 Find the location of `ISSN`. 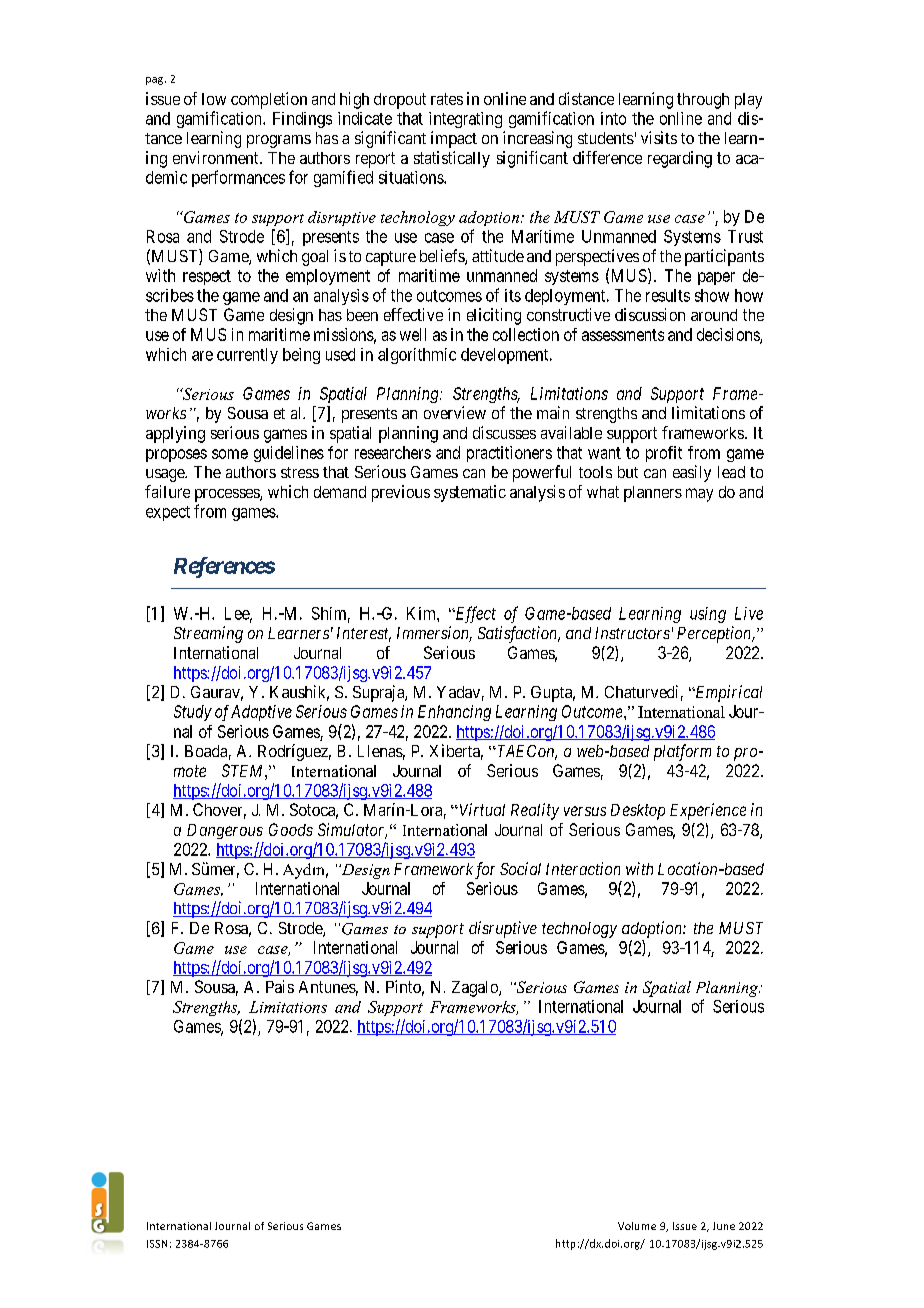

ISSN is located at coordinates (157, 1244).
